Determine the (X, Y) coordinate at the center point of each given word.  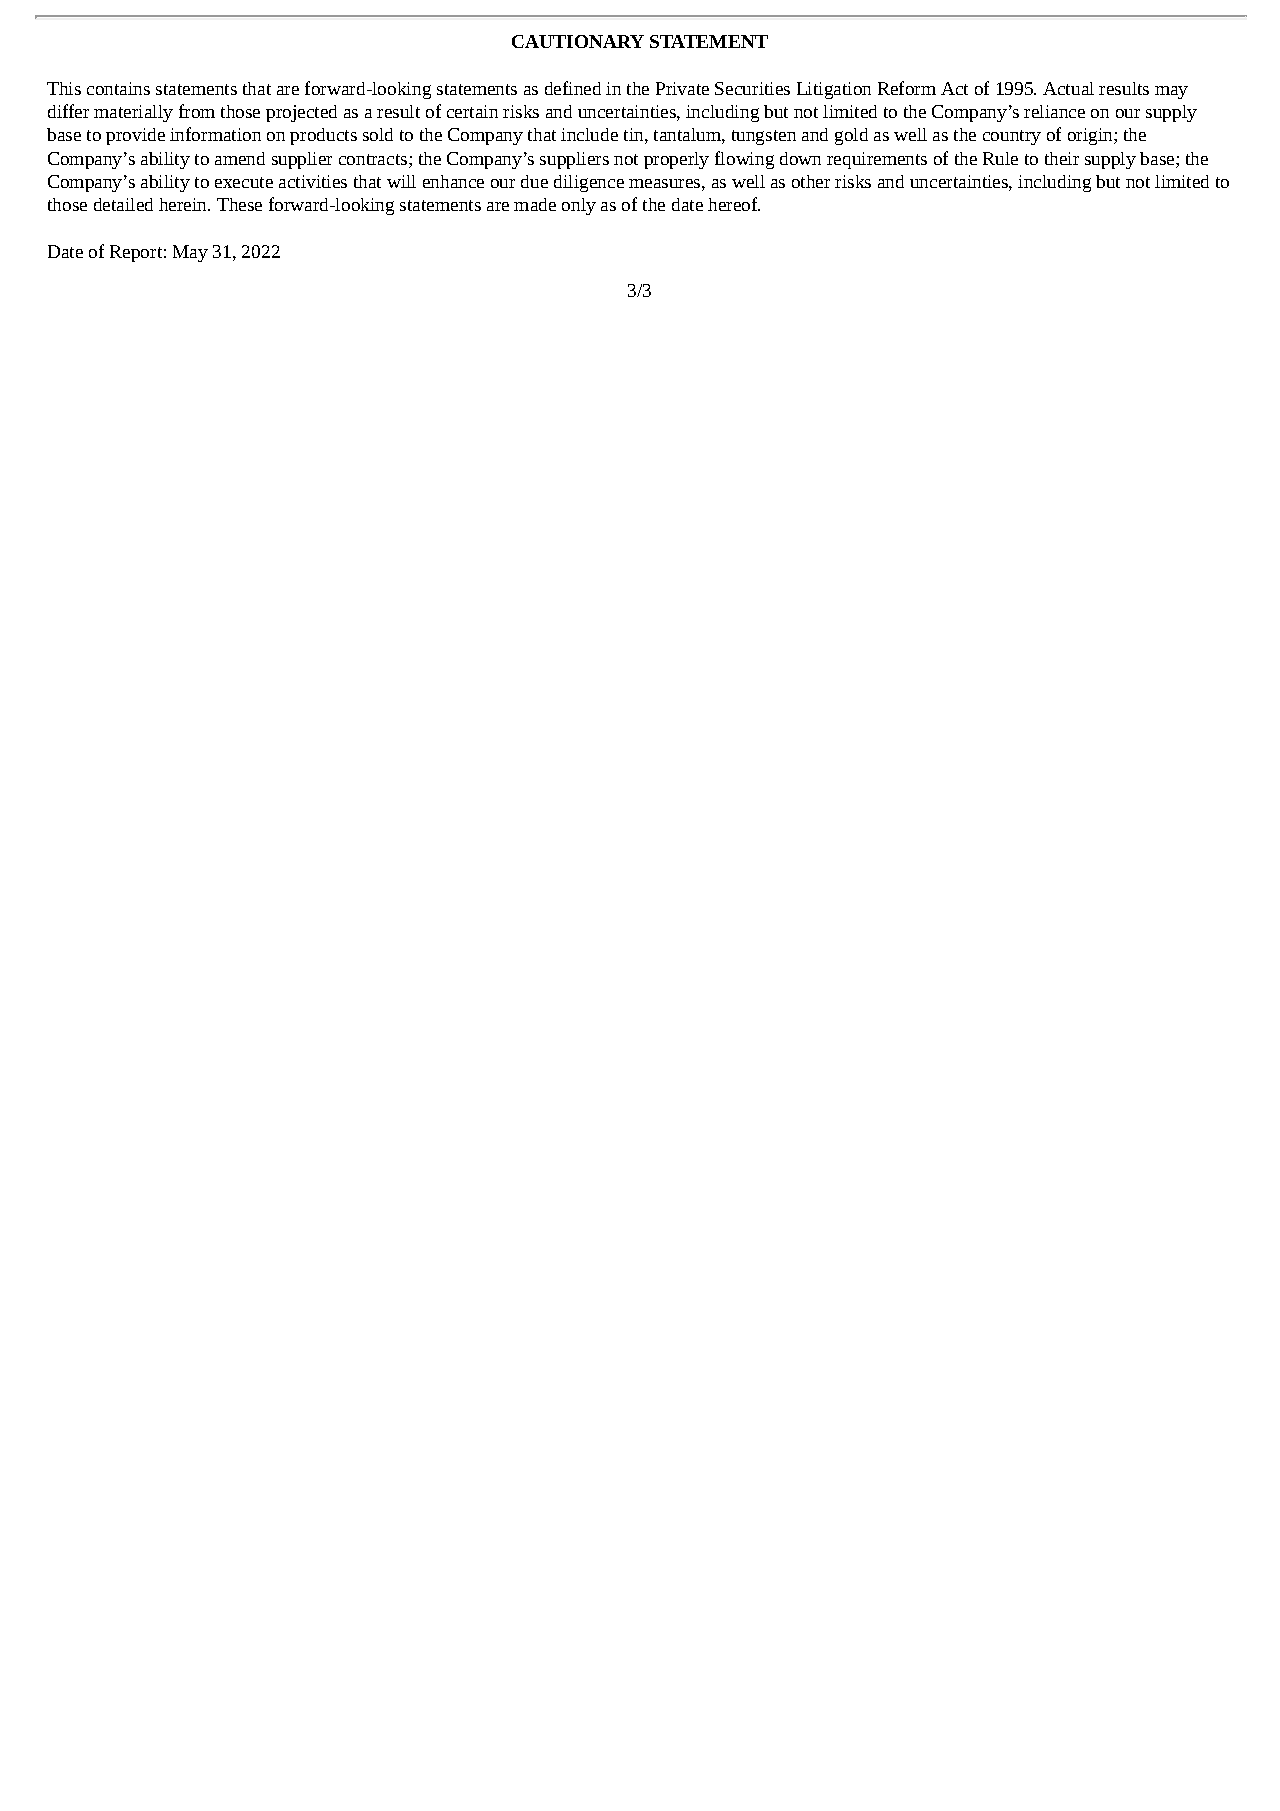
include (589, 134)
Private (682, 88)
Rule (1000, 158)
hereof (734, 204)
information (215, 134)
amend (240, 158)
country (1012, 137)
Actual (1068, 88)
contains (118, 88)
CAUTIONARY (578, 41)
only (579, 206)
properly (676, 160)
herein (184, 204)
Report (136, 253)
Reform (907, 88)
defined (573, 88)
